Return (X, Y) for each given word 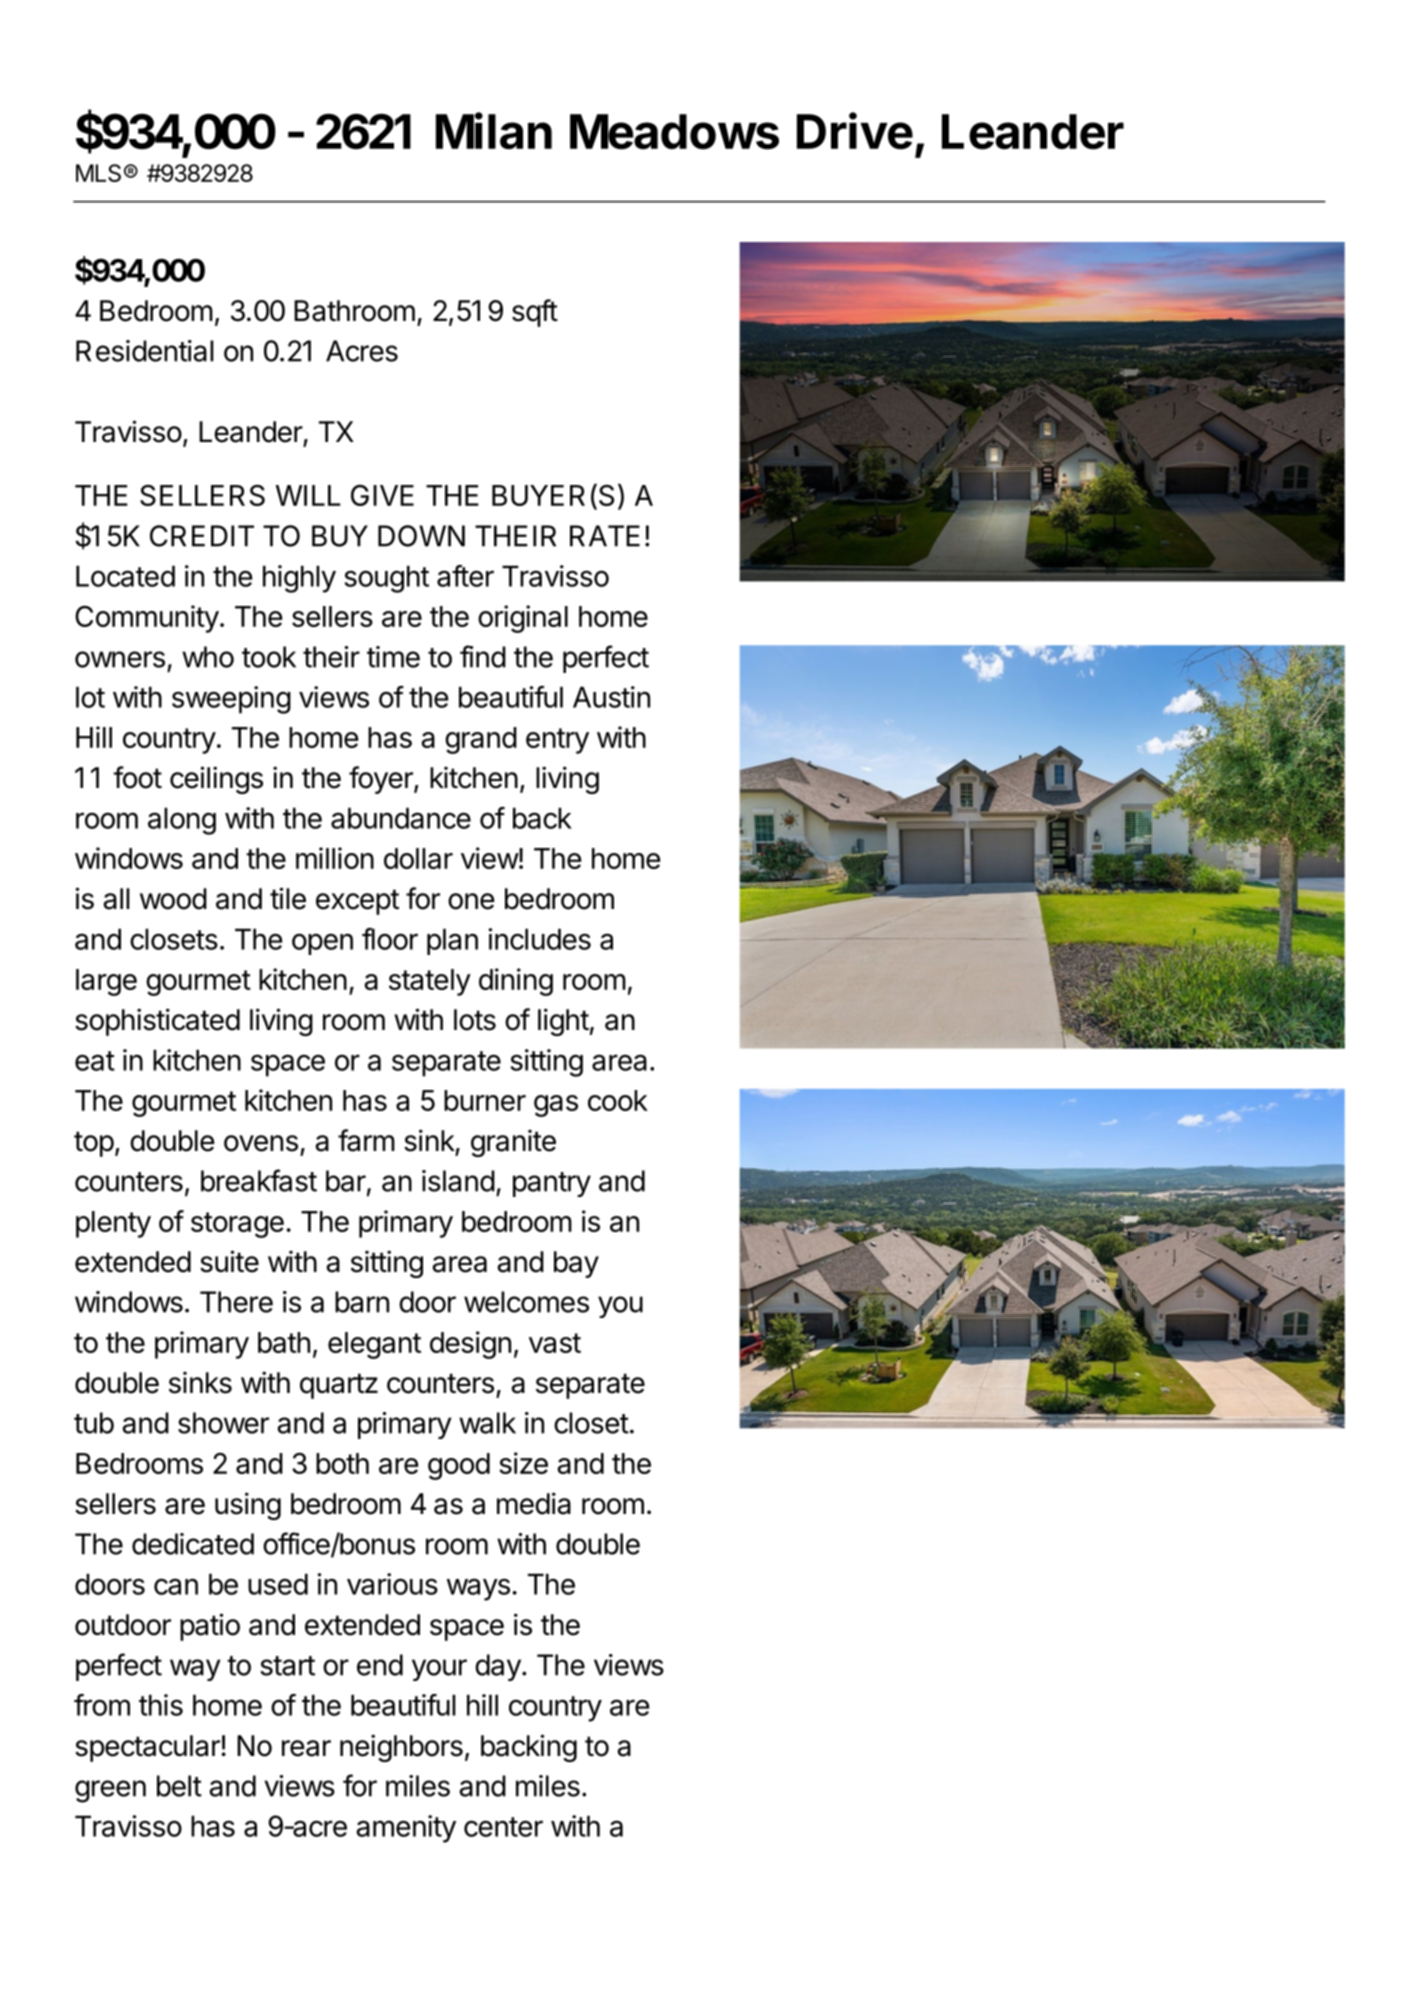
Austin (611, 697)
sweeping (231, 700)
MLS (98, 173)
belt (179, 1786)
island (458, 1181)
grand (481, 740)
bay (576, 1264)
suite (229, 1261)
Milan (494, 131)
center (503, 1827)
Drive (855, 131)
